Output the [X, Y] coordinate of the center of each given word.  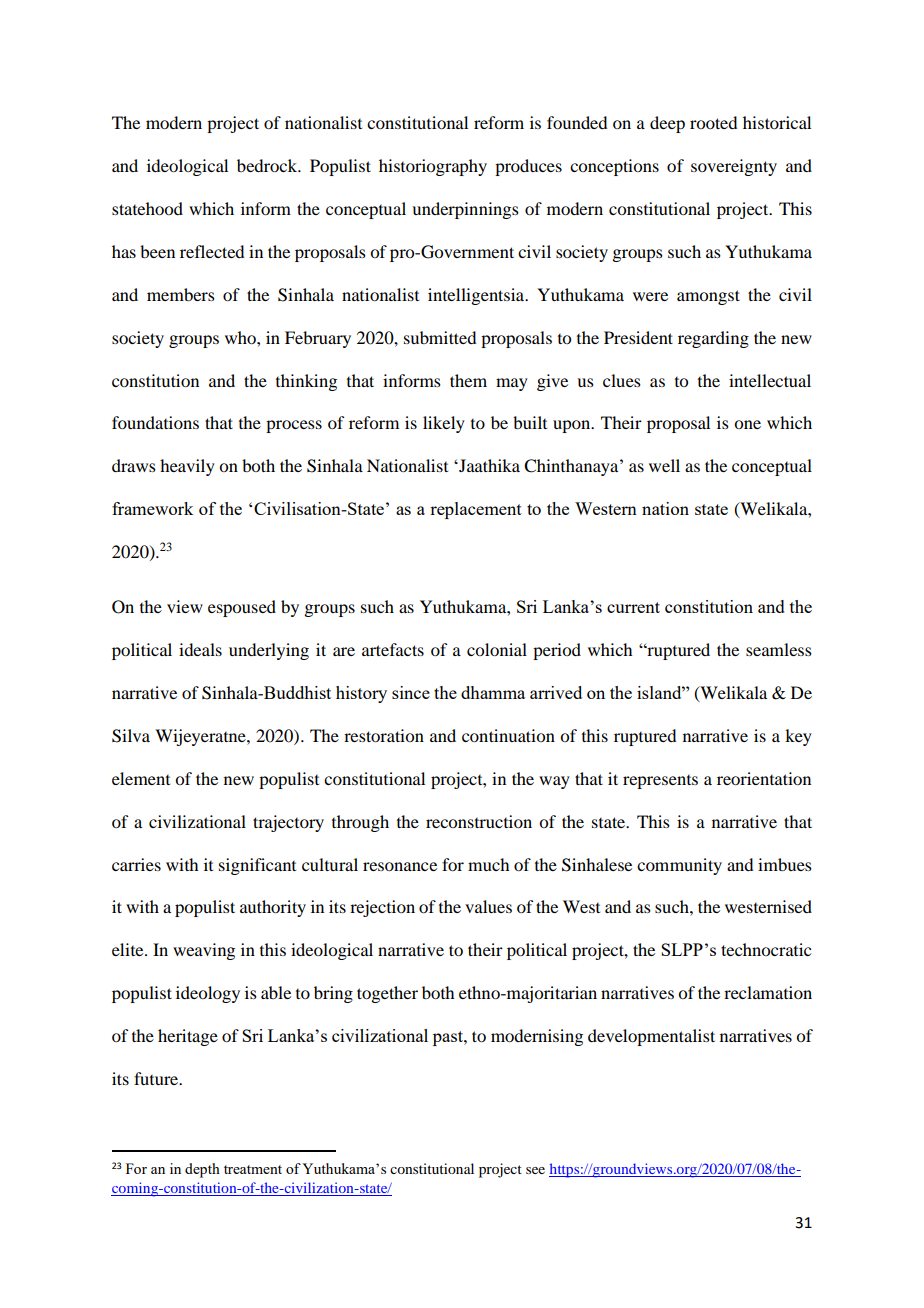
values [488, 906]
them [468, 380]
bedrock [268, 165]
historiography [433, 167]
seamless [779, 649]
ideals [200, 649]
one [747, 424]
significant [257, 866]
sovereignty [734, 167]
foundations [155, 422]
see [535, 1170]
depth [202, 1170]
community [679, 866]
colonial [497, 649]
